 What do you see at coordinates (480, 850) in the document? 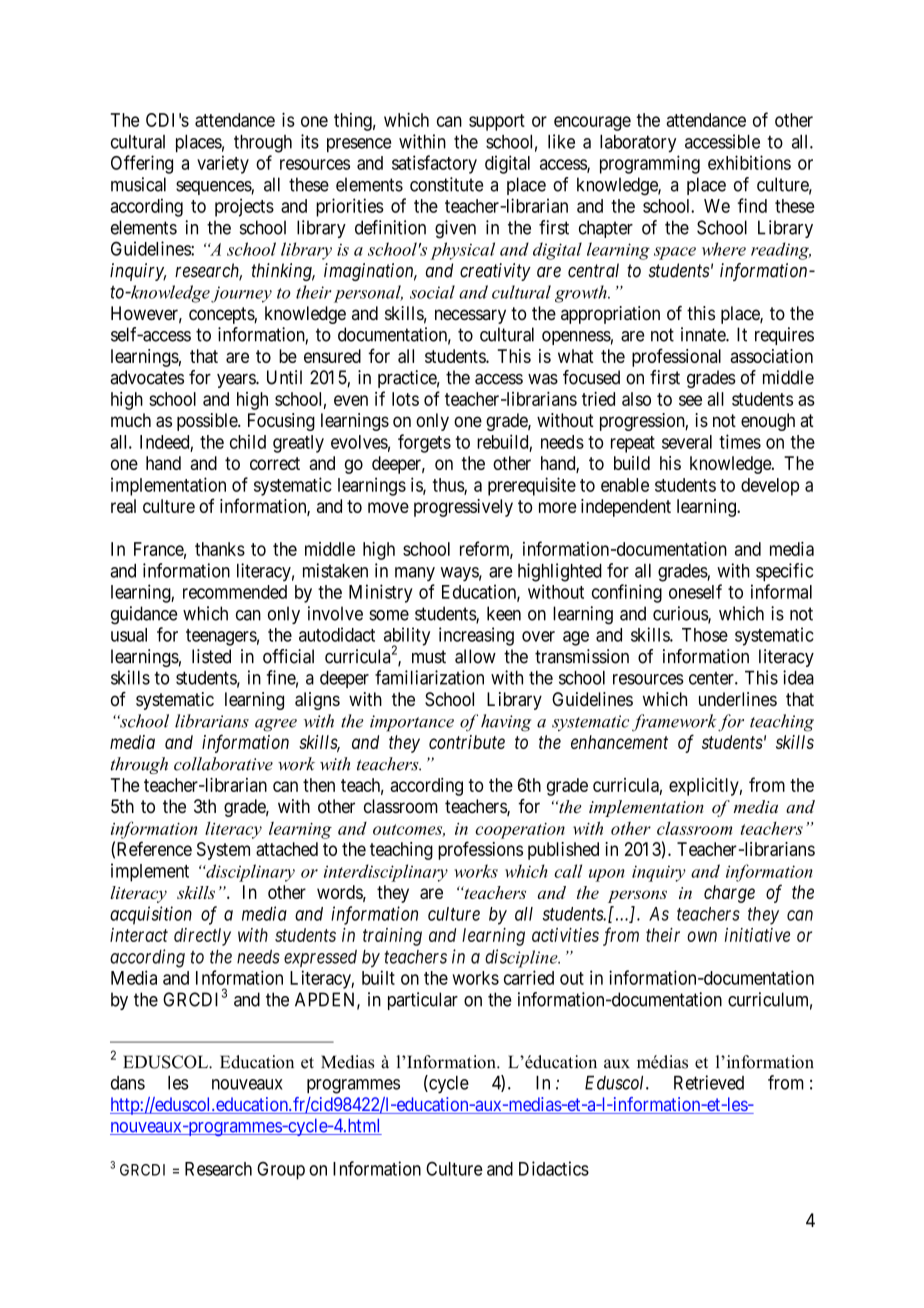
I see `professions` at bounding box center [480, 850].
